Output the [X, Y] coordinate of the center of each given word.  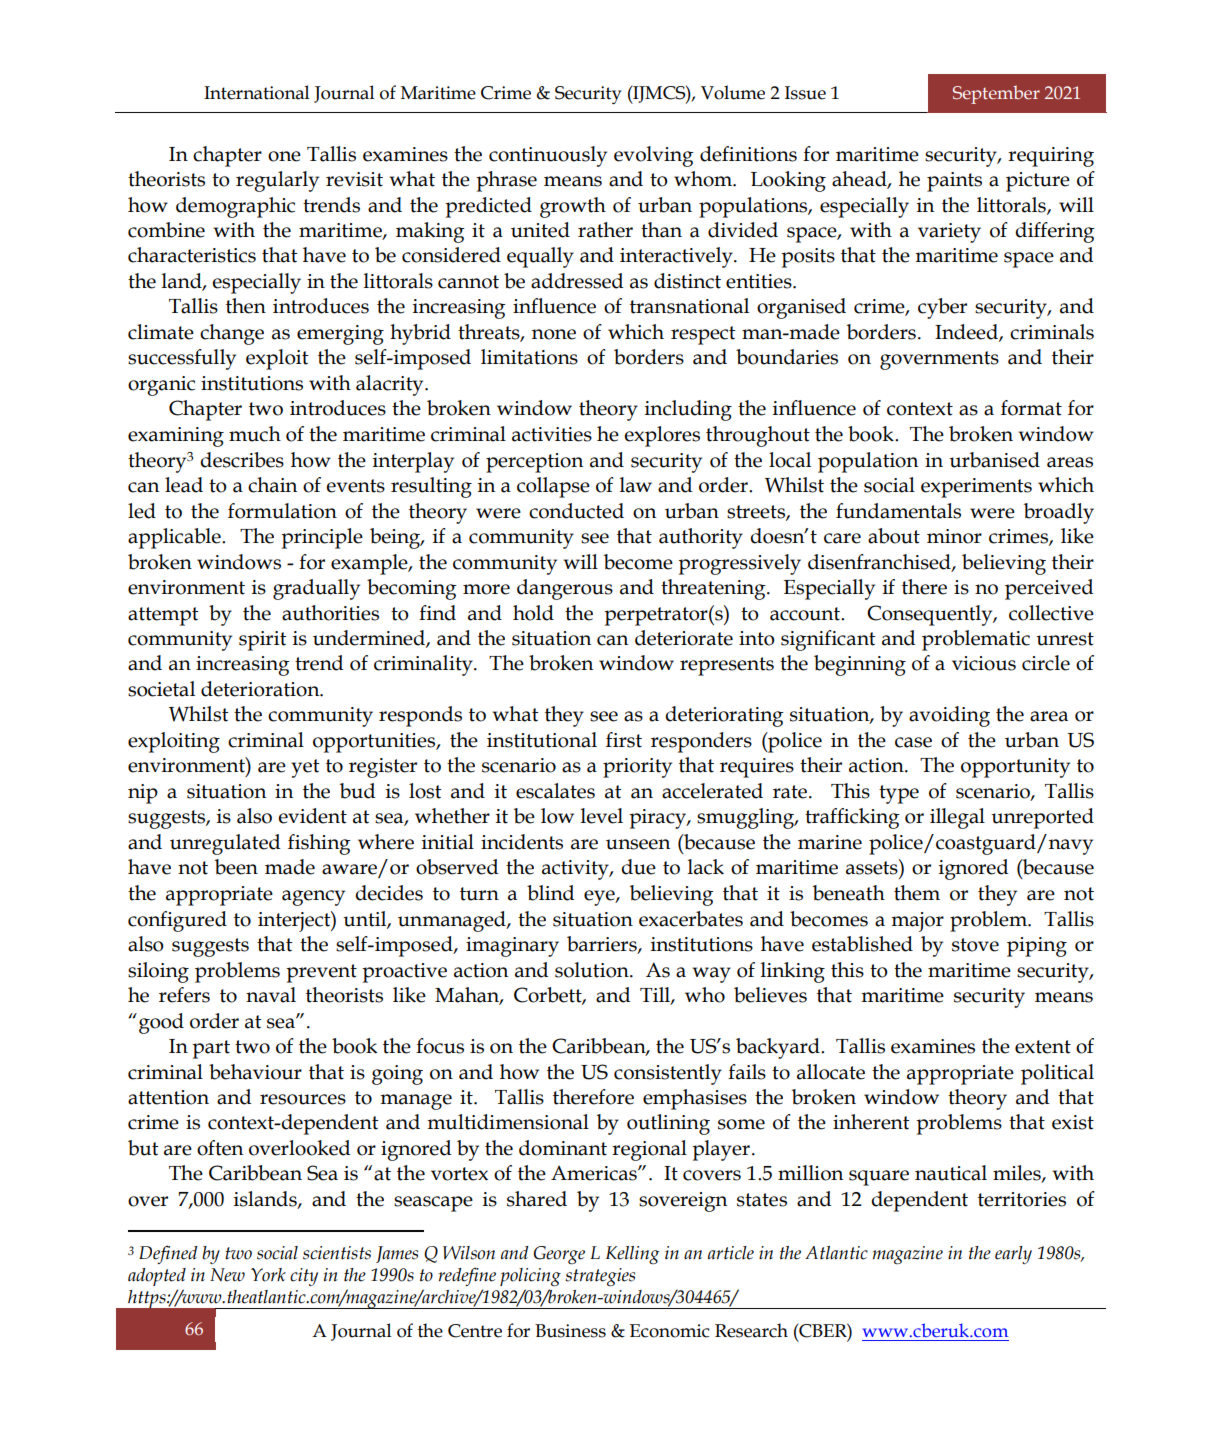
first [624, 740]
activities [552, 434]
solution [593, 970]
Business [570, 1331]
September [996, 94]
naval [271, 995]
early [1013, 1255]
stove [975, 945]
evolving [654, 156]
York [268, 1275]
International [257, 92]
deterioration [261, 689]
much [255, 434]
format [1031, 408]
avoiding [949, 716]
